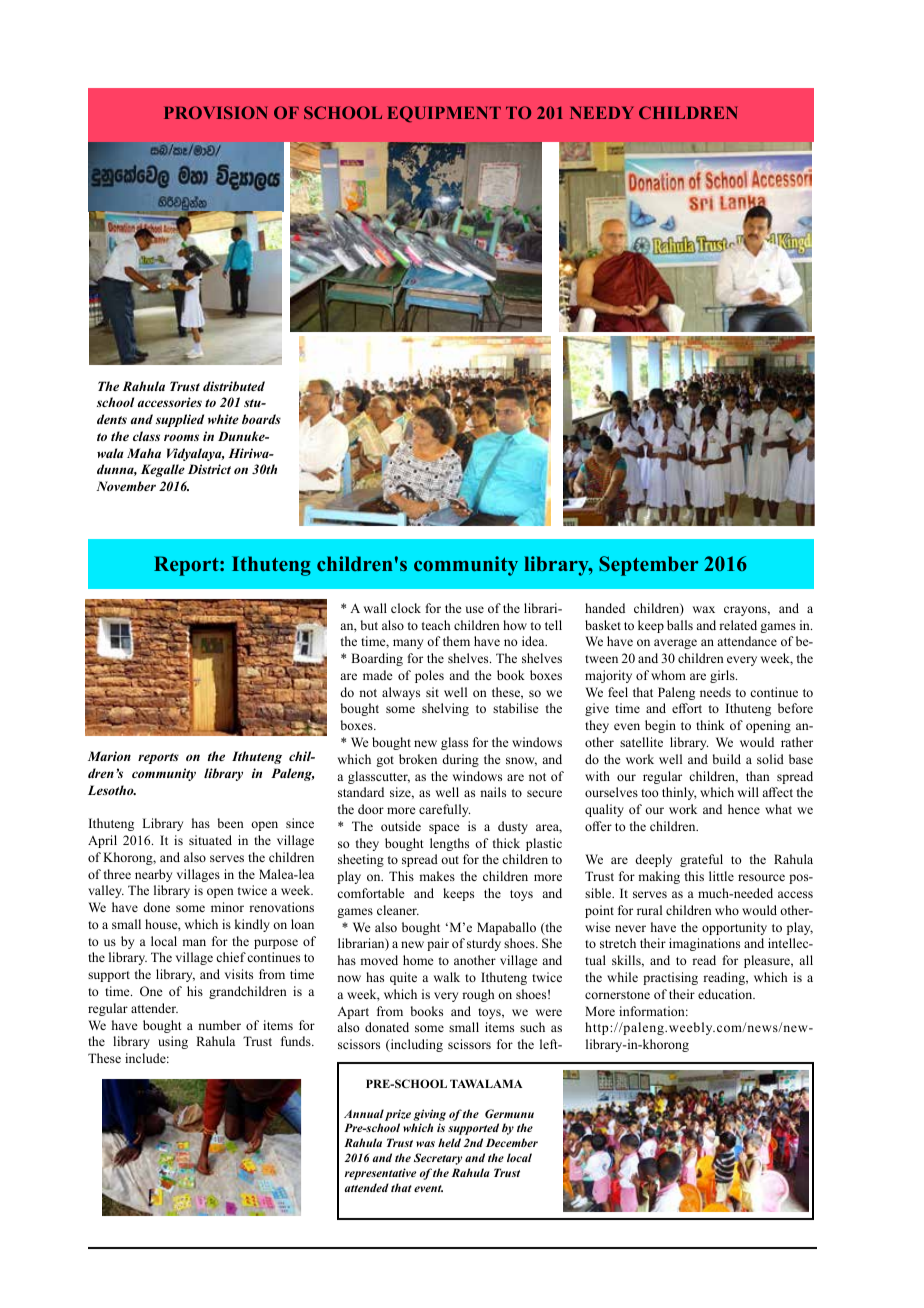  Describe the element at coordinates (437, 876) in the document. I see `makes` at that location.
